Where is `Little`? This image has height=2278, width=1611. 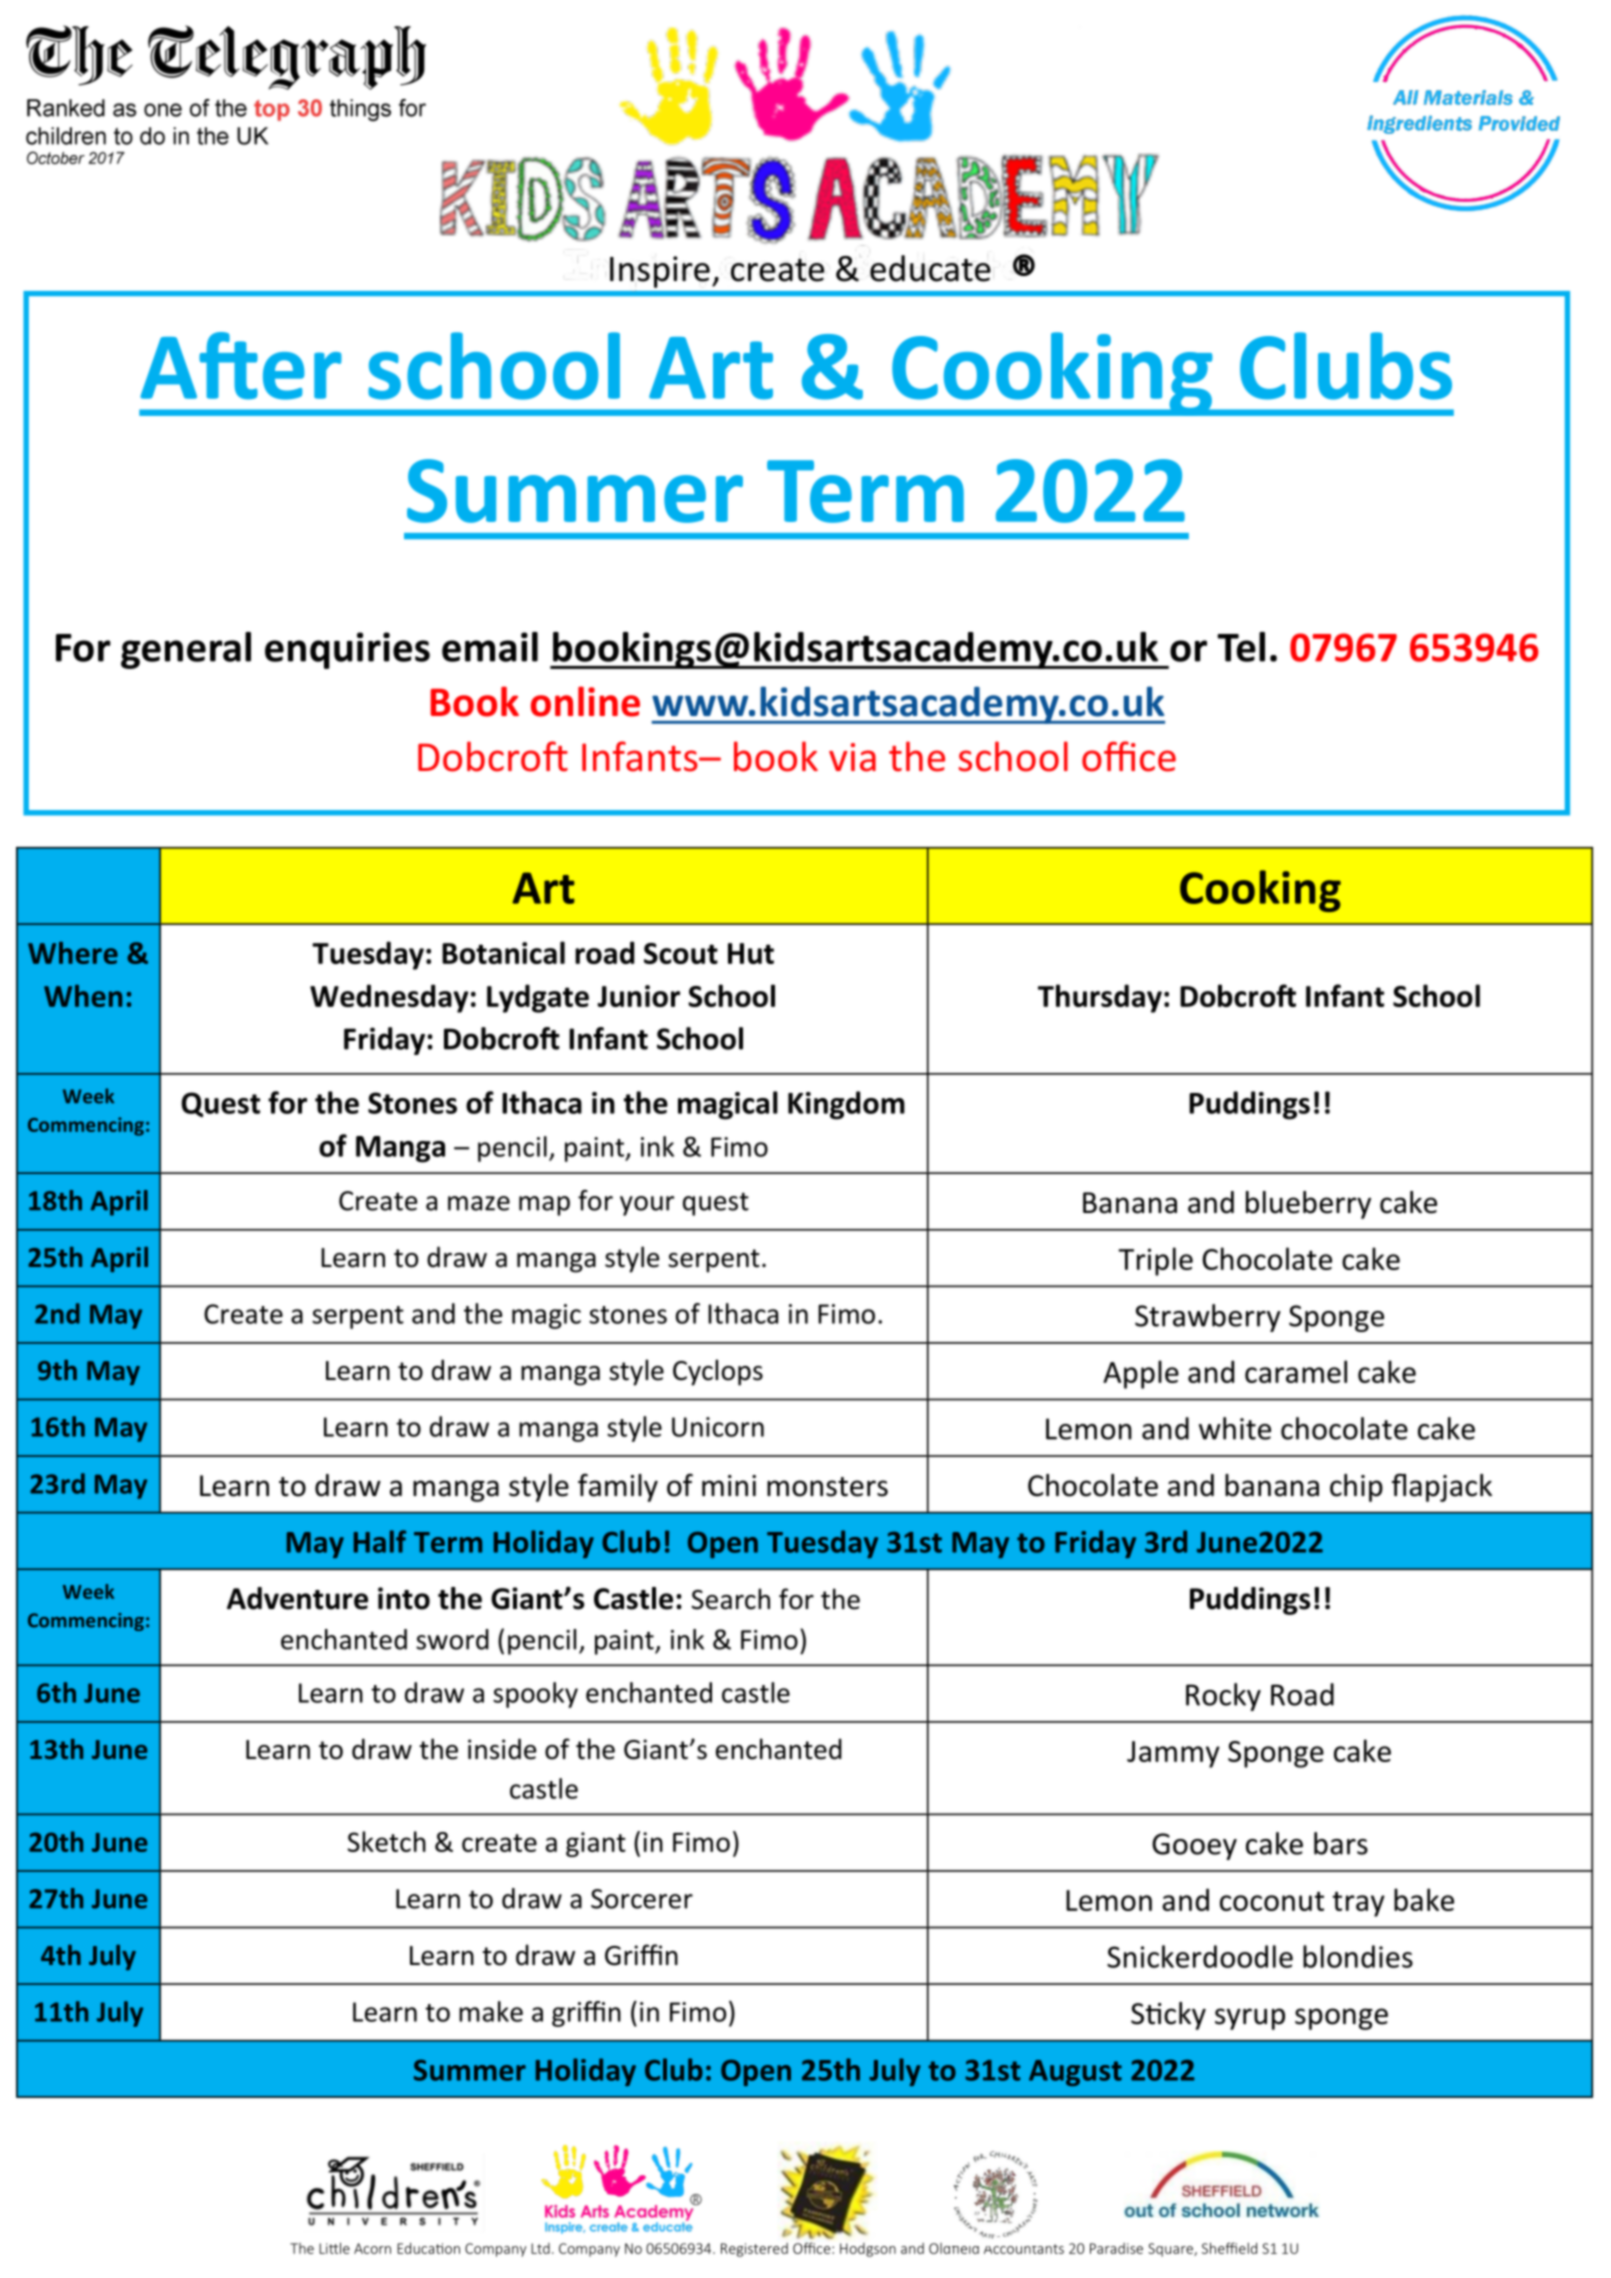 Little is located at coordinates (334, 2248).
